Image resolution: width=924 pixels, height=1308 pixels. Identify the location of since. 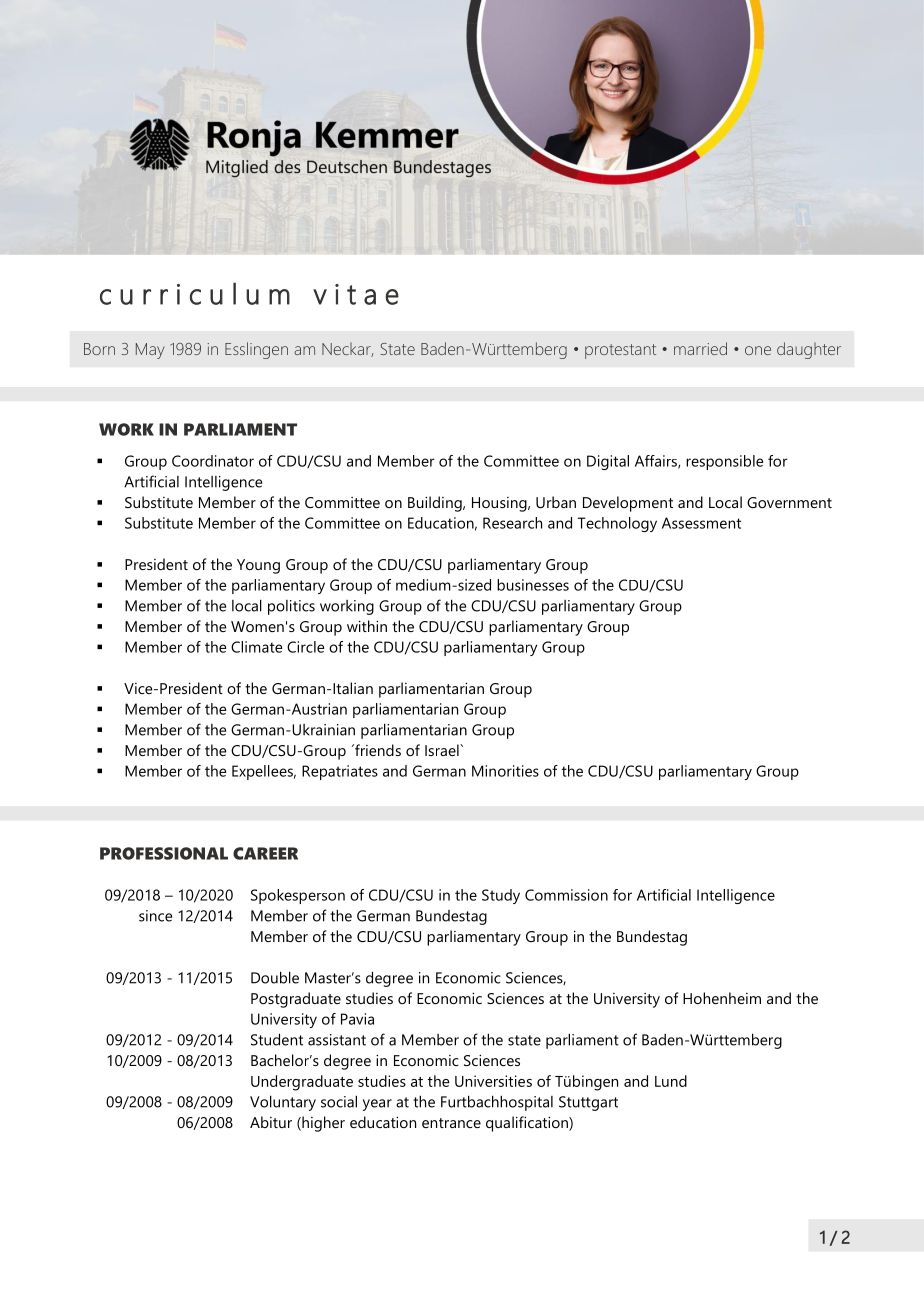
(155, 916).
